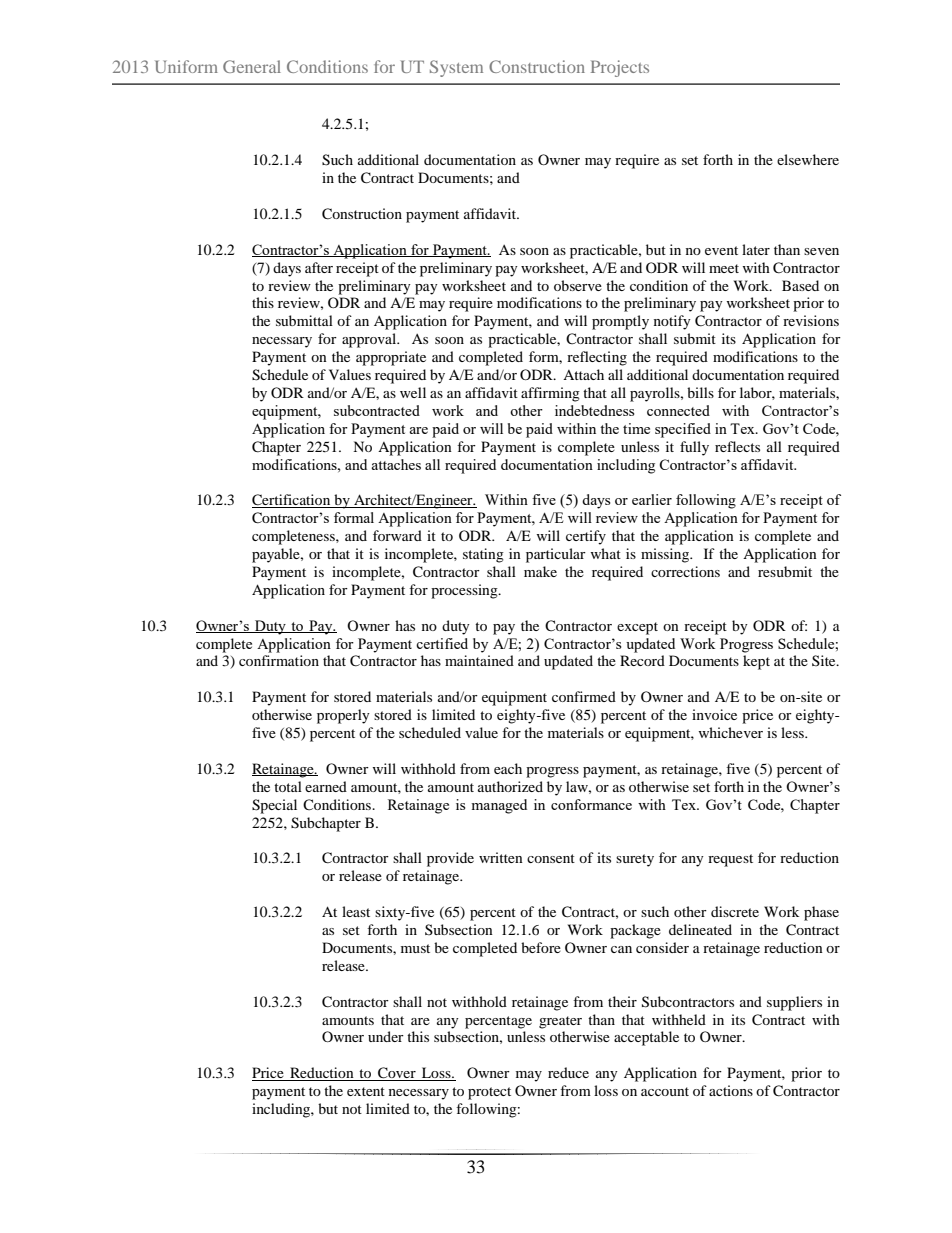  I want to click on actions, so click(731, 1090).
